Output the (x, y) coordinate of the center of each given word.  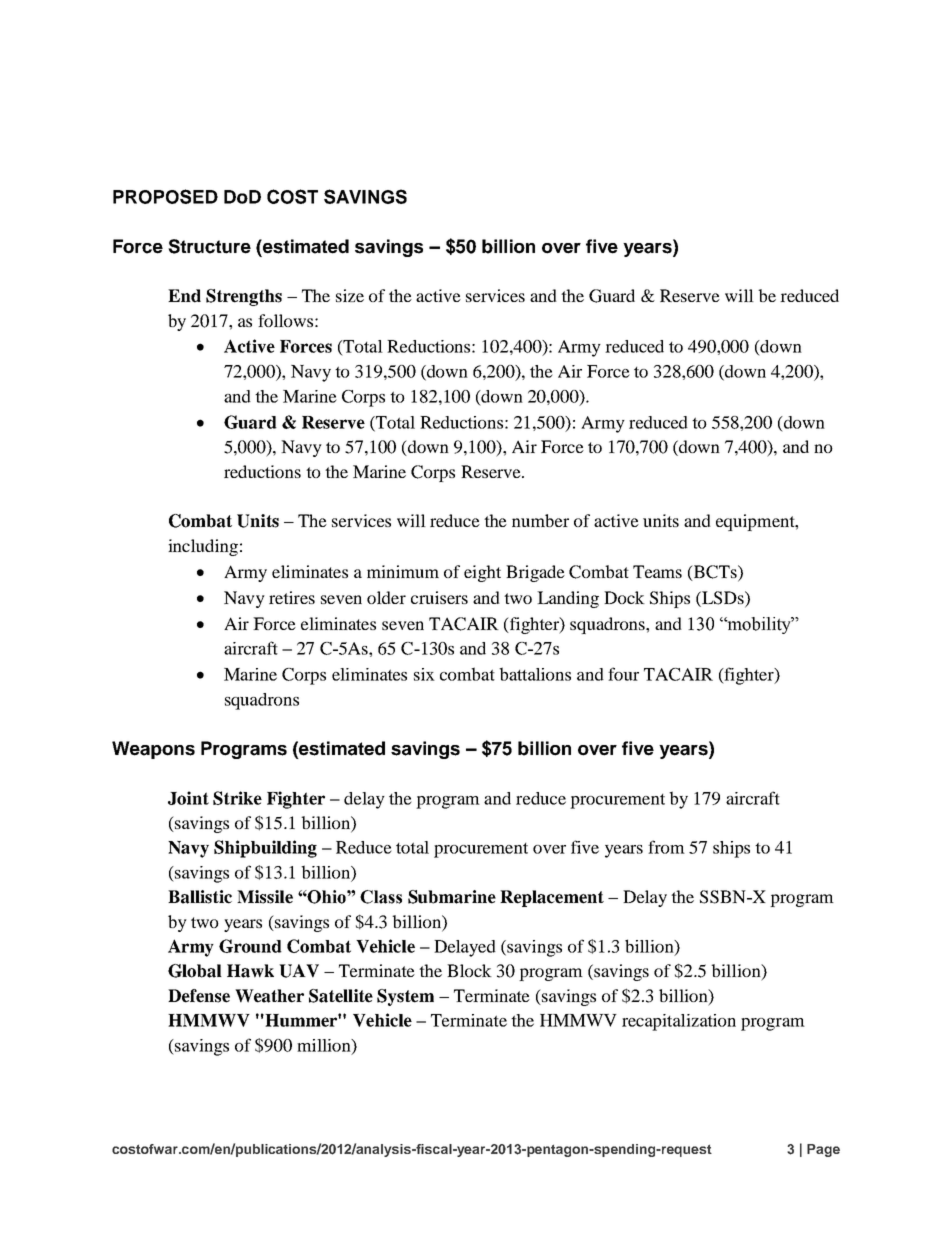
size (350, 295)
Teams (657, 571)
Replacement (552, 898)
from (666, 847)
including (203, 547)
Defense (199, 996)
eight (482, 573)
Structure (209, 246)
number (540, 520)
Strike (237, 798)
